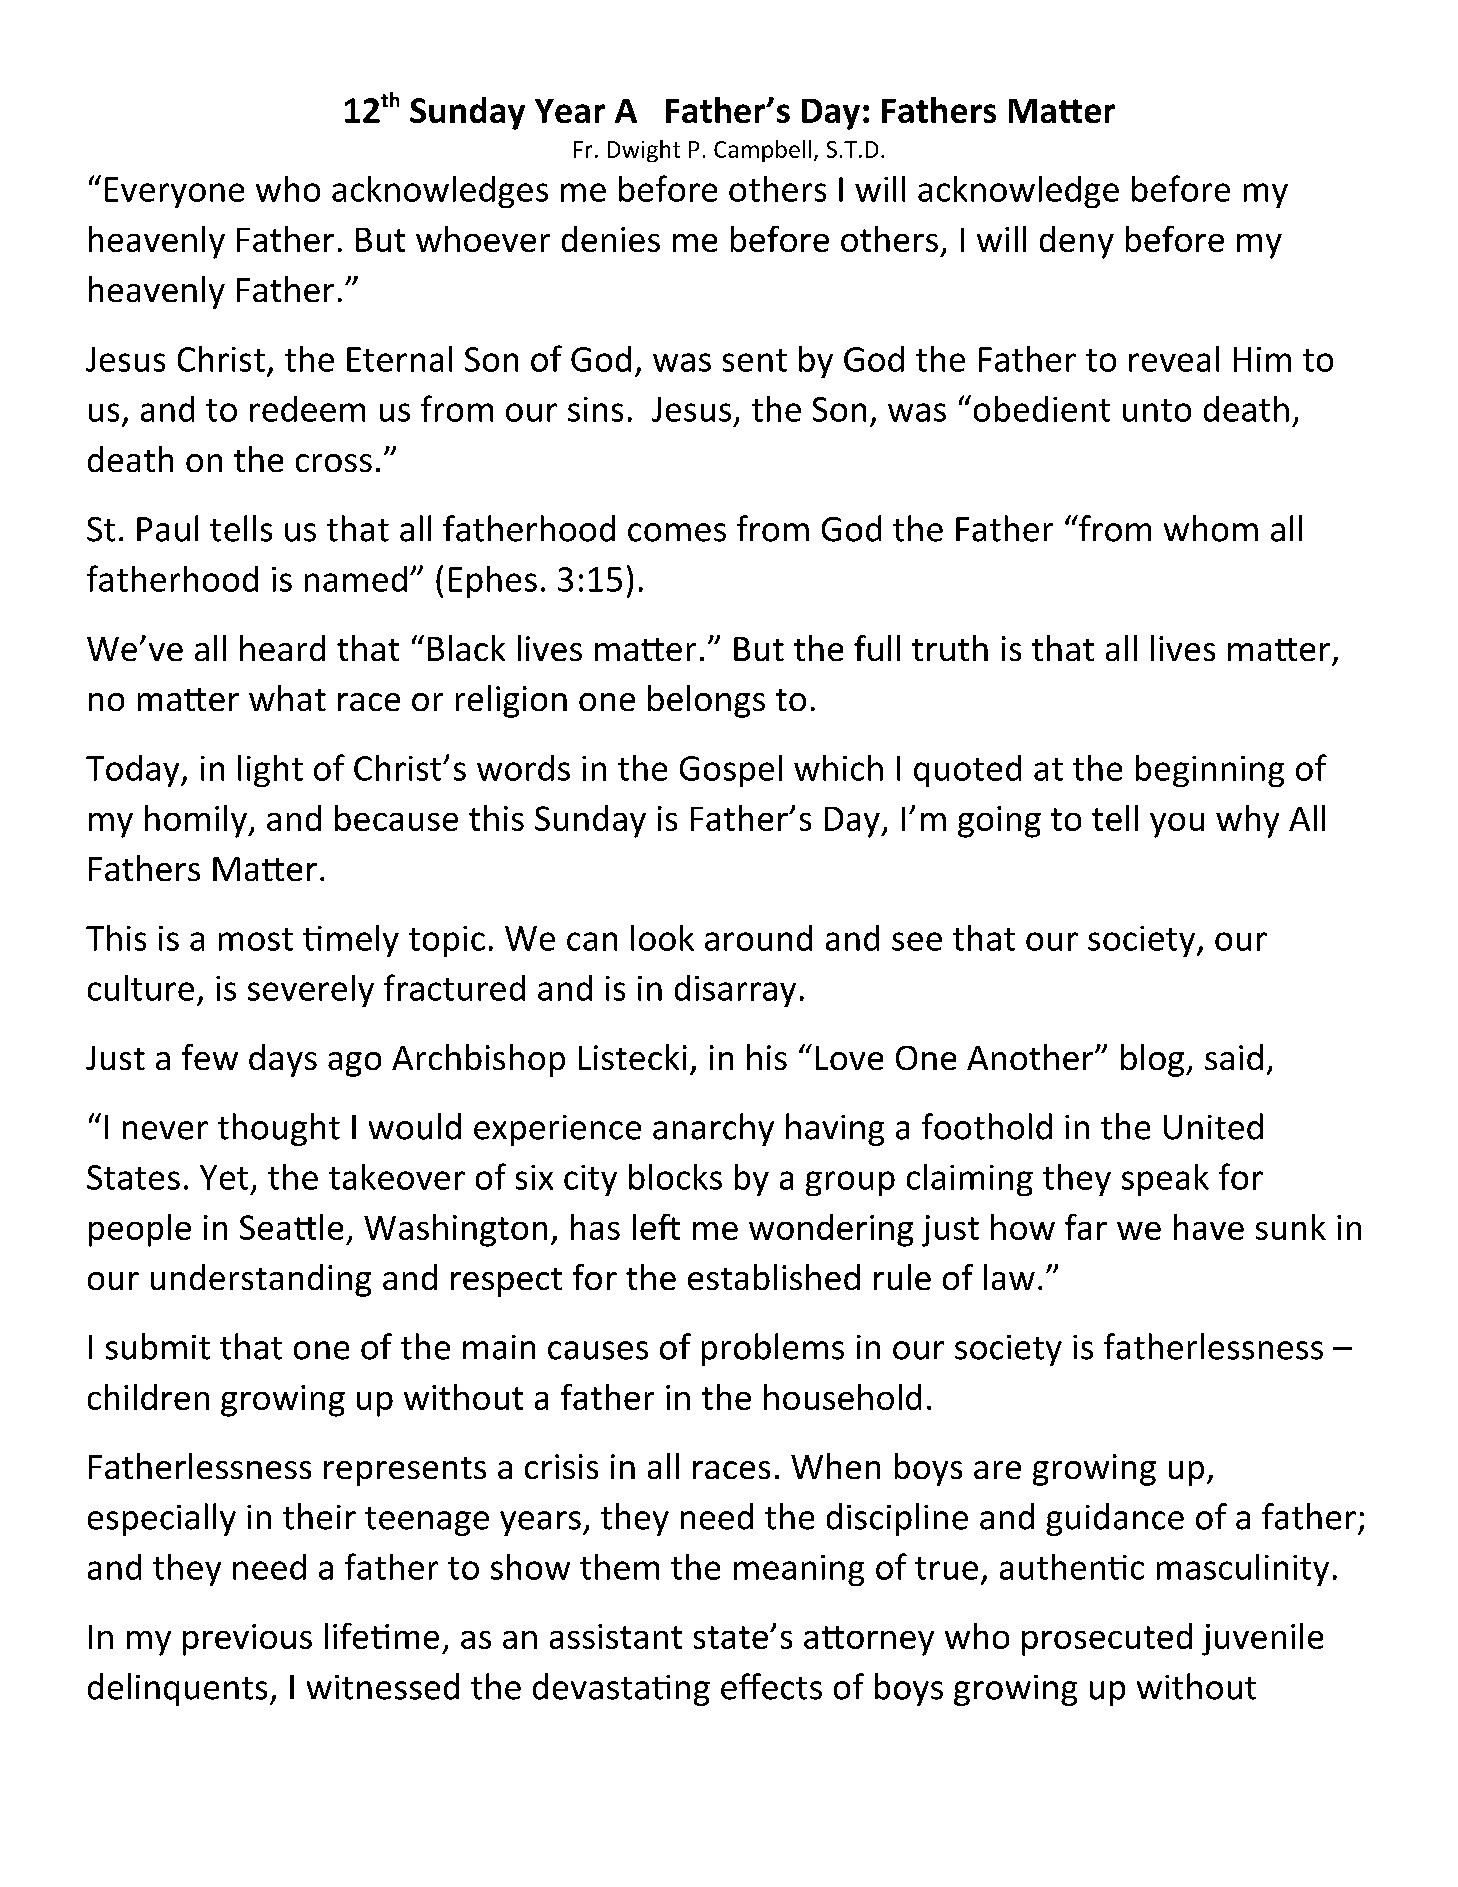  I want to click on named, so click(356, 579).
